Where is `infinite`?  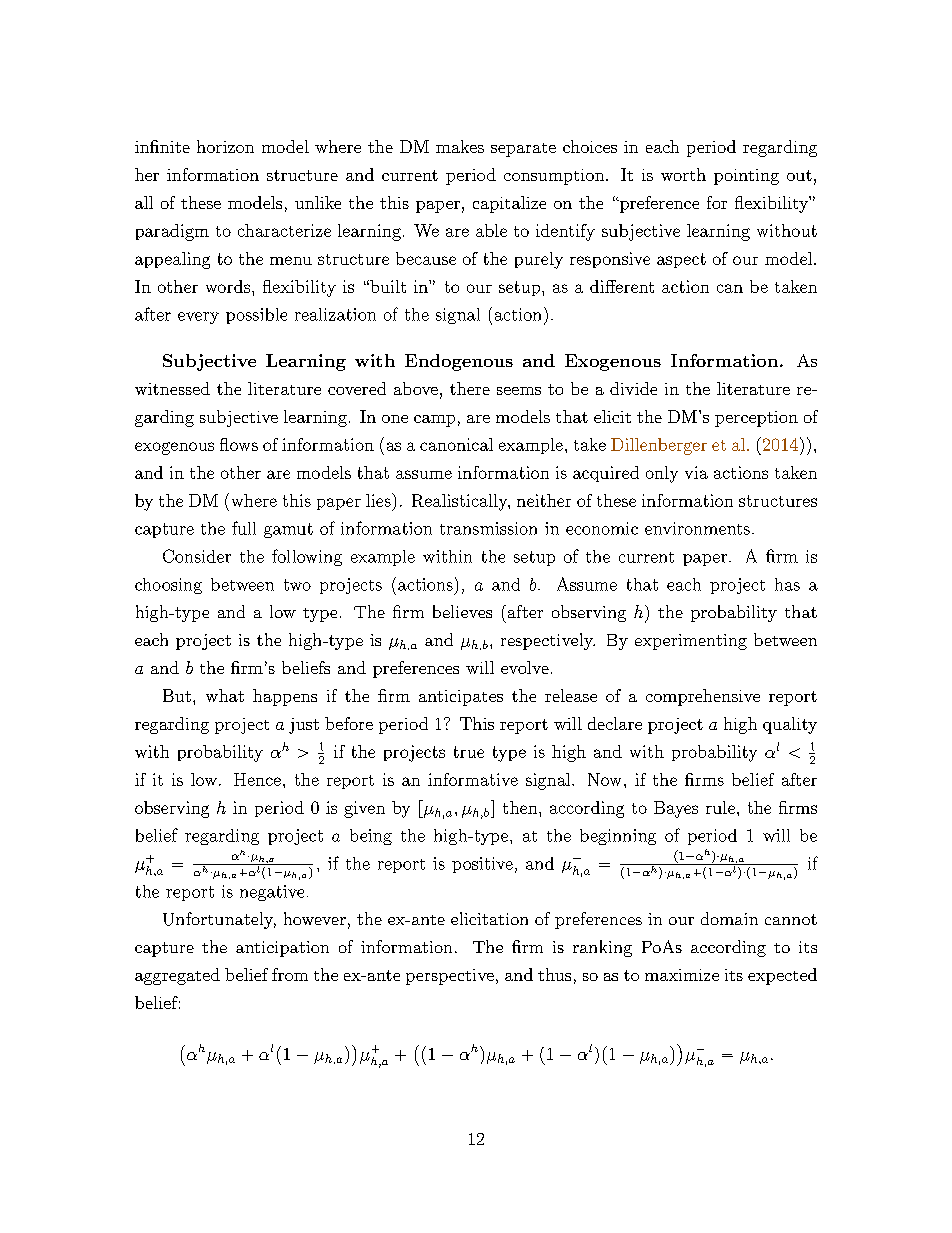 infinite is located at coordinates (162, 146).
